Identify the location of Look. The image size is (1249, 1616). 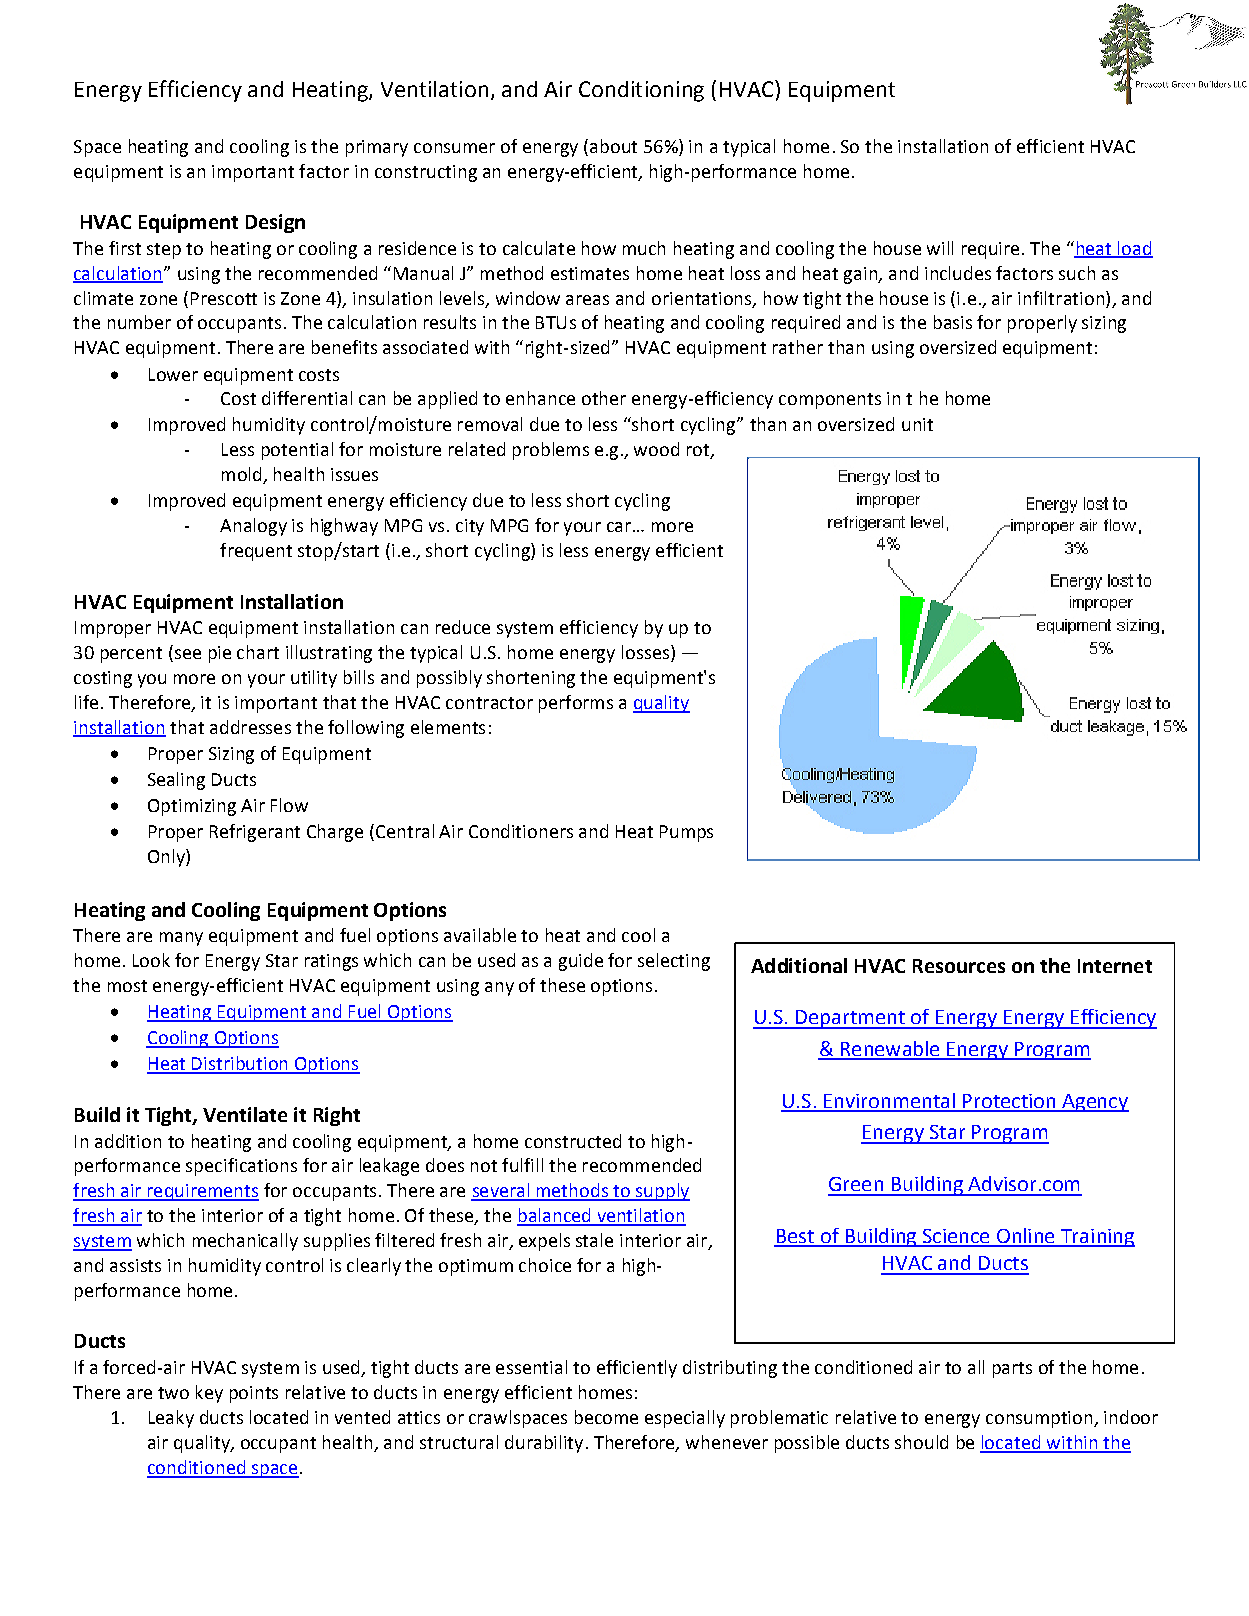
(151, 960).
